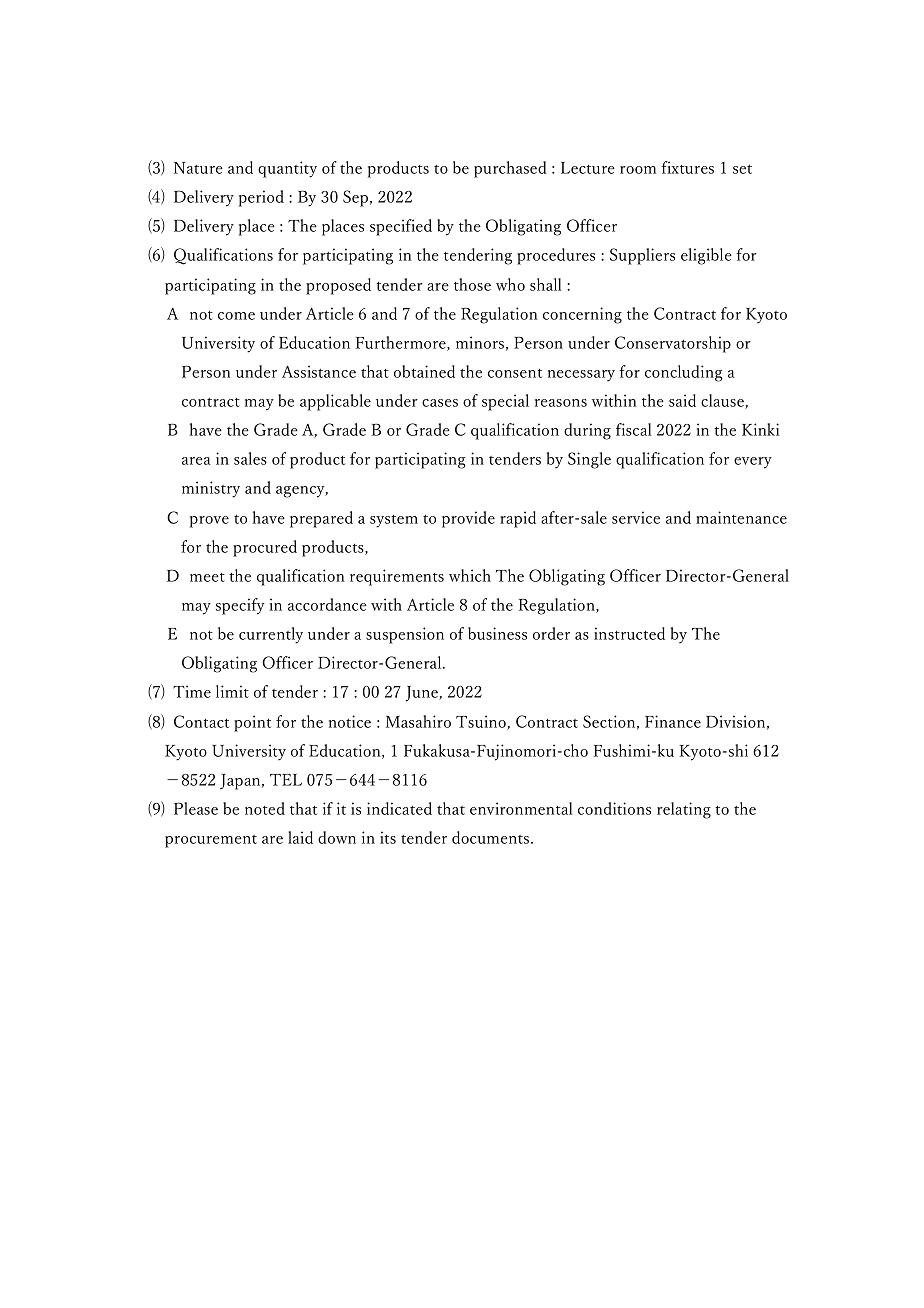 Image resolution: width=924 pixels, height=1308 pixels. I want to click on period, so click(261, 198).
